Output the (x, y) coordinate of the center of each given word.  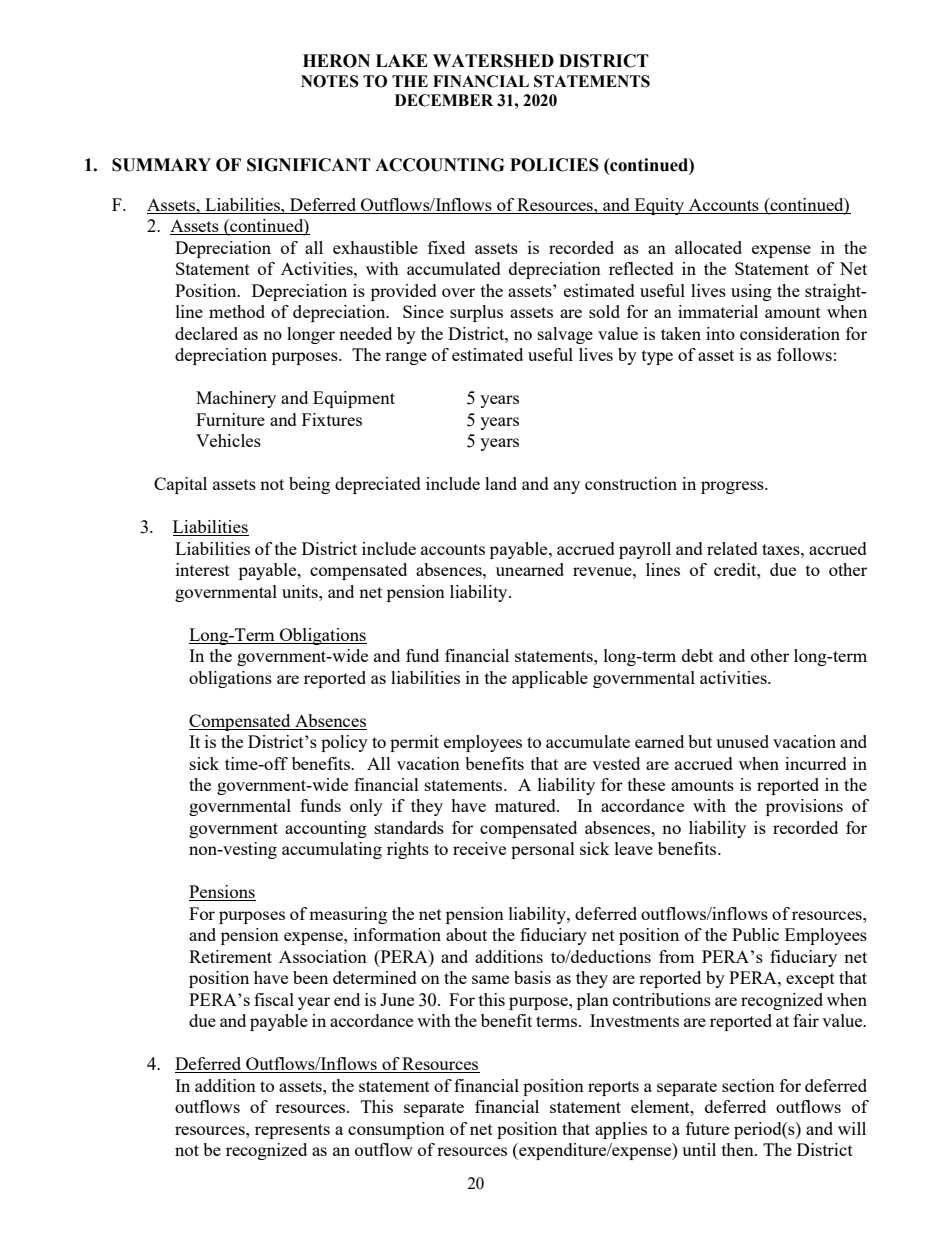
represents (292, 1131)
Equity (660, 206)
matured (526, 805)
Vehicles (228, 440)
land (501, 483)
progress (733, 487)
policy (344, 743)
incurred (816, 763)
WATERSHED (493, 61)
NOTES (330, 81)
